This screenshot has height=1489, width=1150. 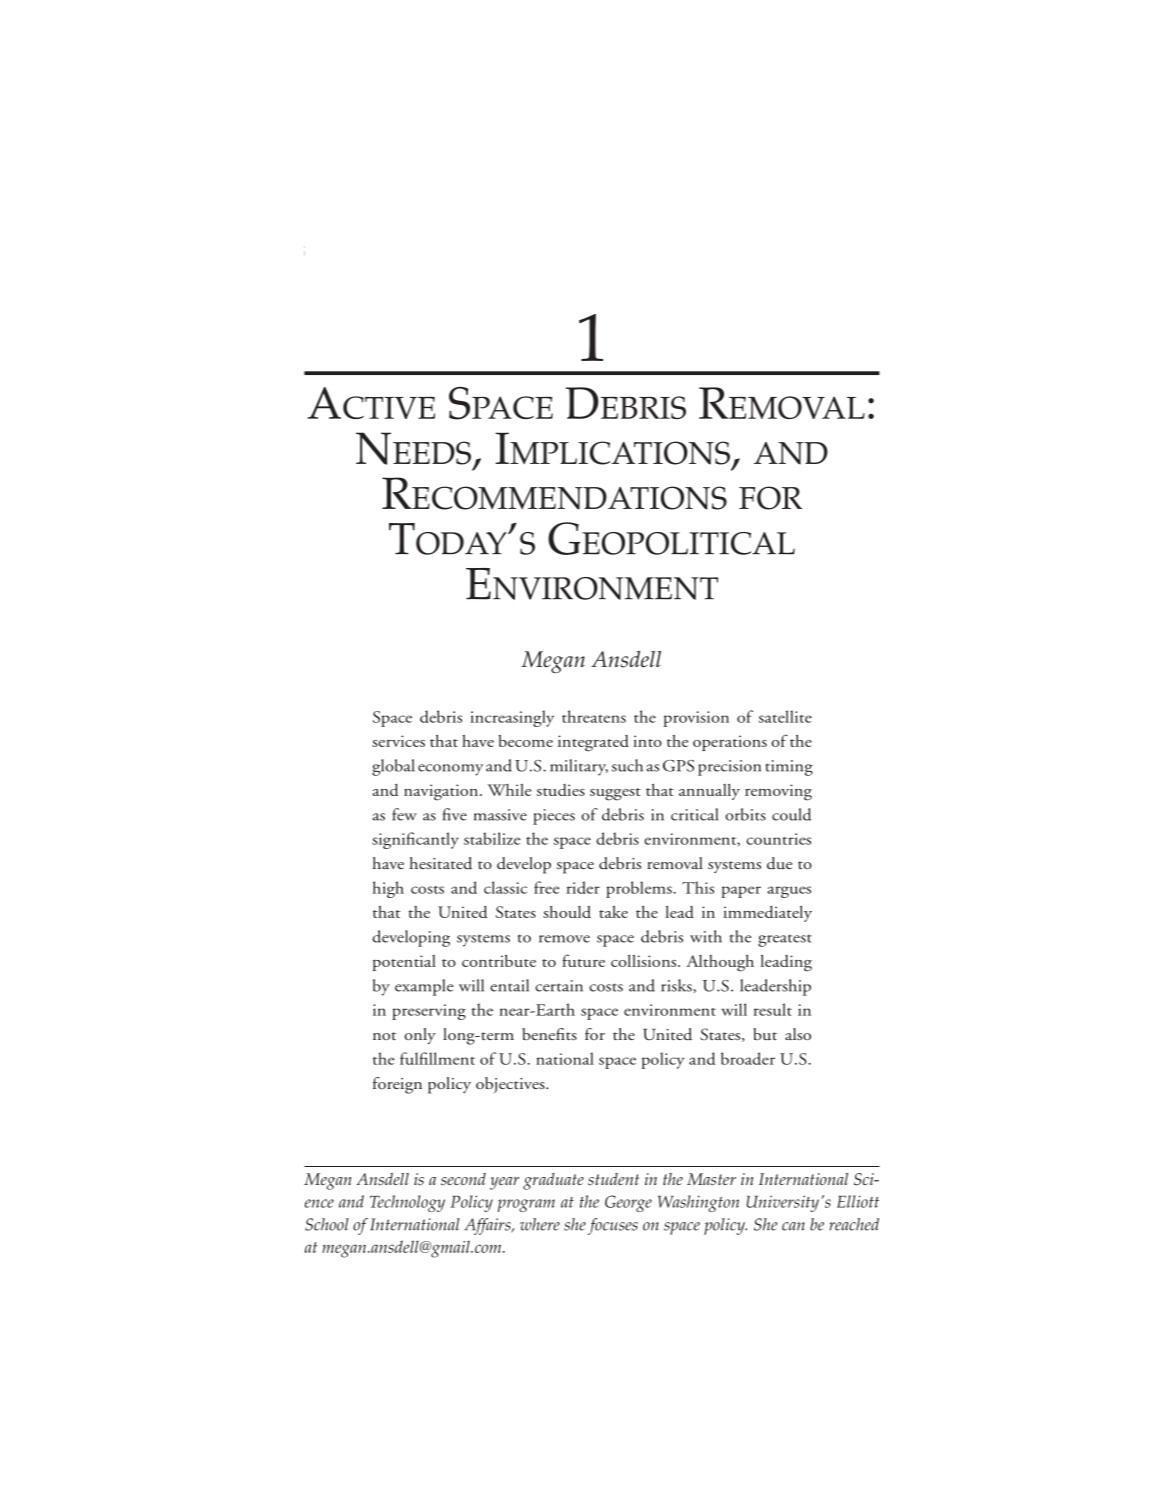 I want to click on threatens, so click(x=594, y=716).
